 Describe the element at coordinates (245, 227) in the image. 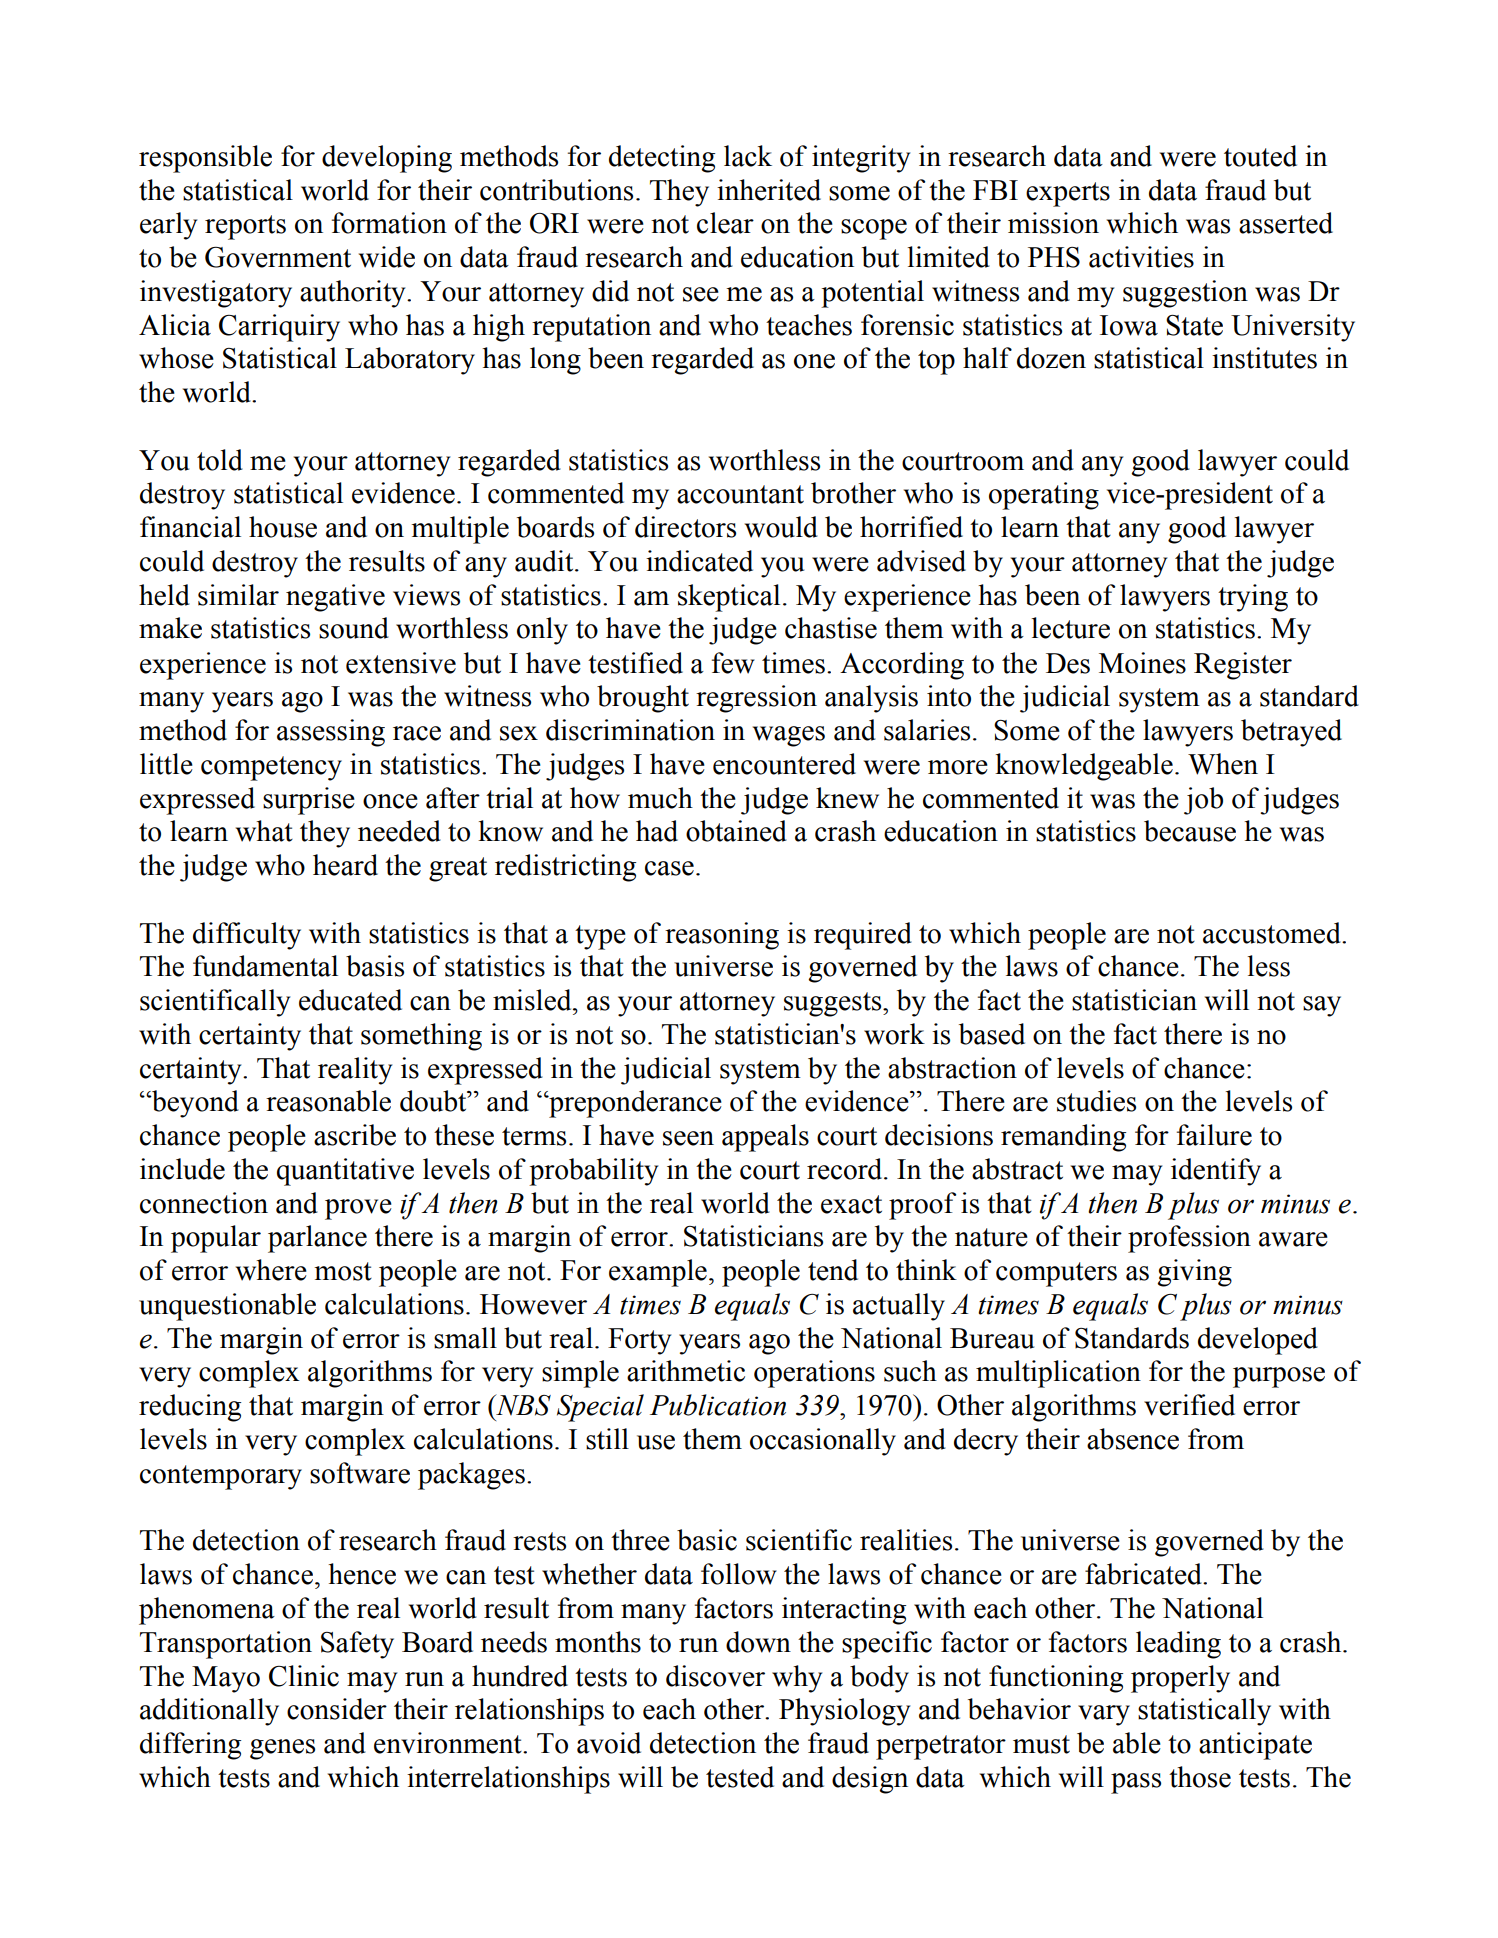

I see `reports` at that location.
